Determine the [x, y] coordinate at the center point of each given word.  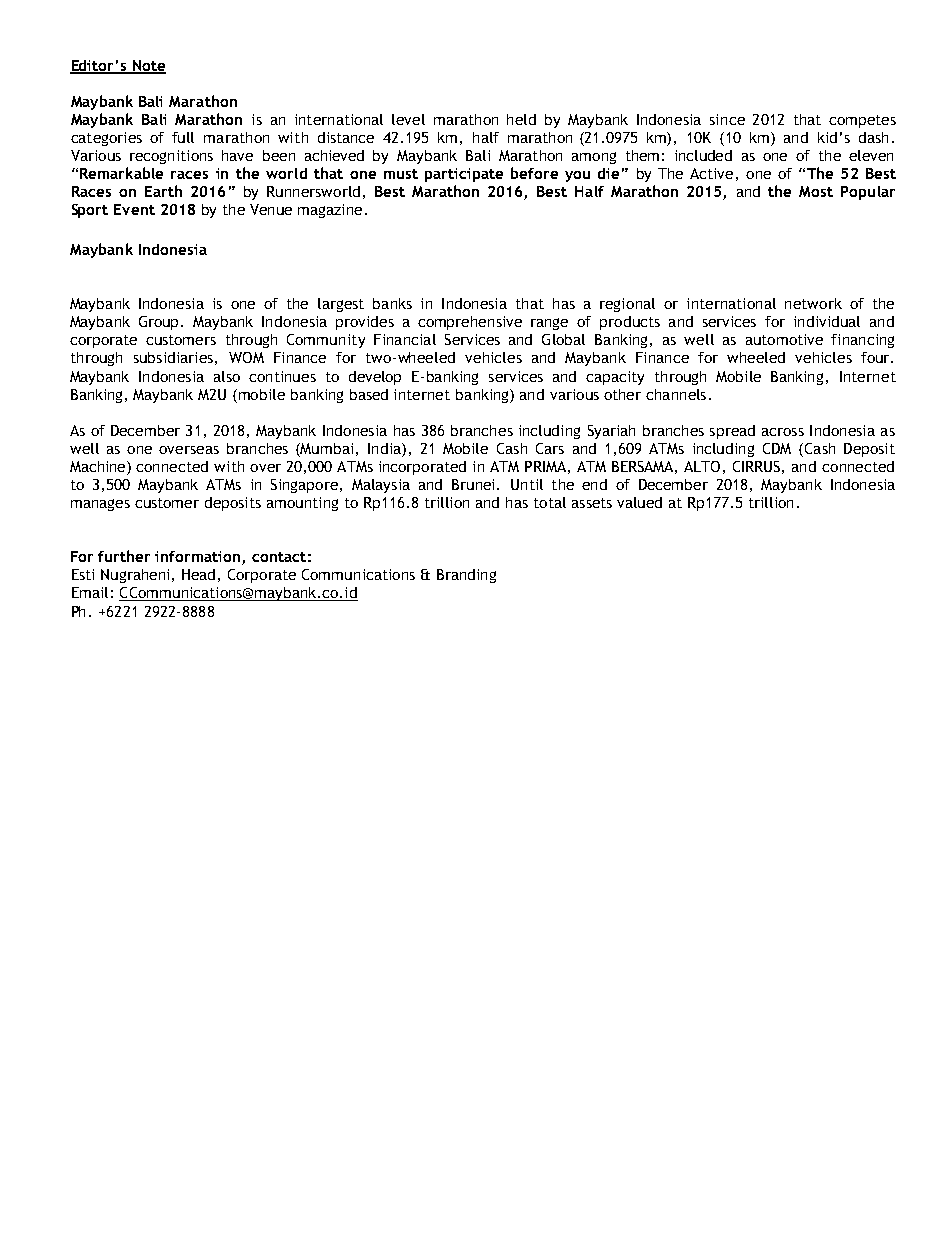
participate [464, 175]
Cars [550, 448]
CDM [777, 448]
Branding [466, 576]
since [727, 119]
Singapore [304, 486]
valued [639, 502]
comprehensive [470, 323]
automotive [784, 339]
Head [198, 574]
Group [160, 323]
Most [816, 191]
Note [148, 66]
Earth [163, 191]
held [521, 119]
